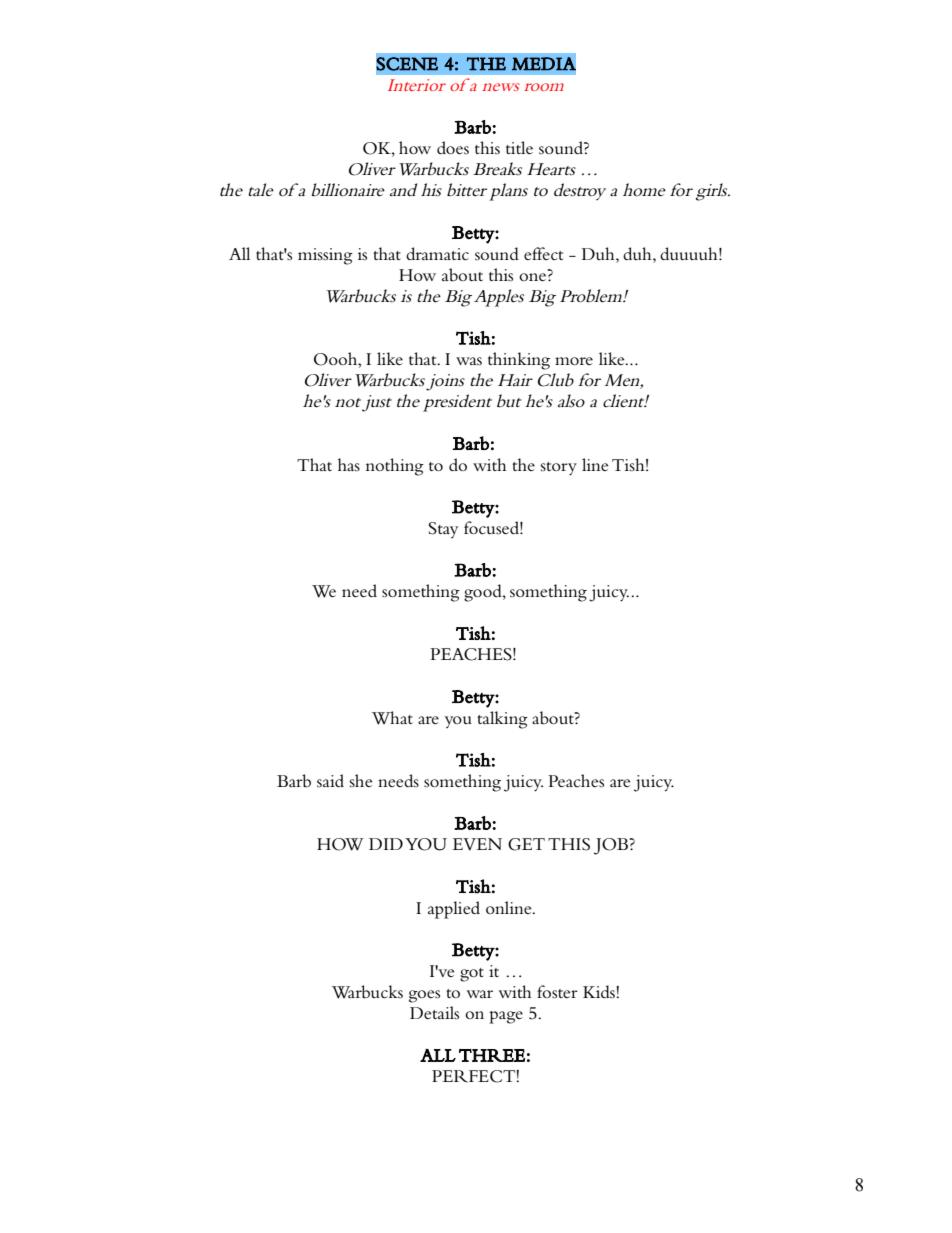 The height and width of the document is (1233, 952). What do you see at coordinates (559, 469) in the document?
I see `story` at bounding box center [559, 469].
